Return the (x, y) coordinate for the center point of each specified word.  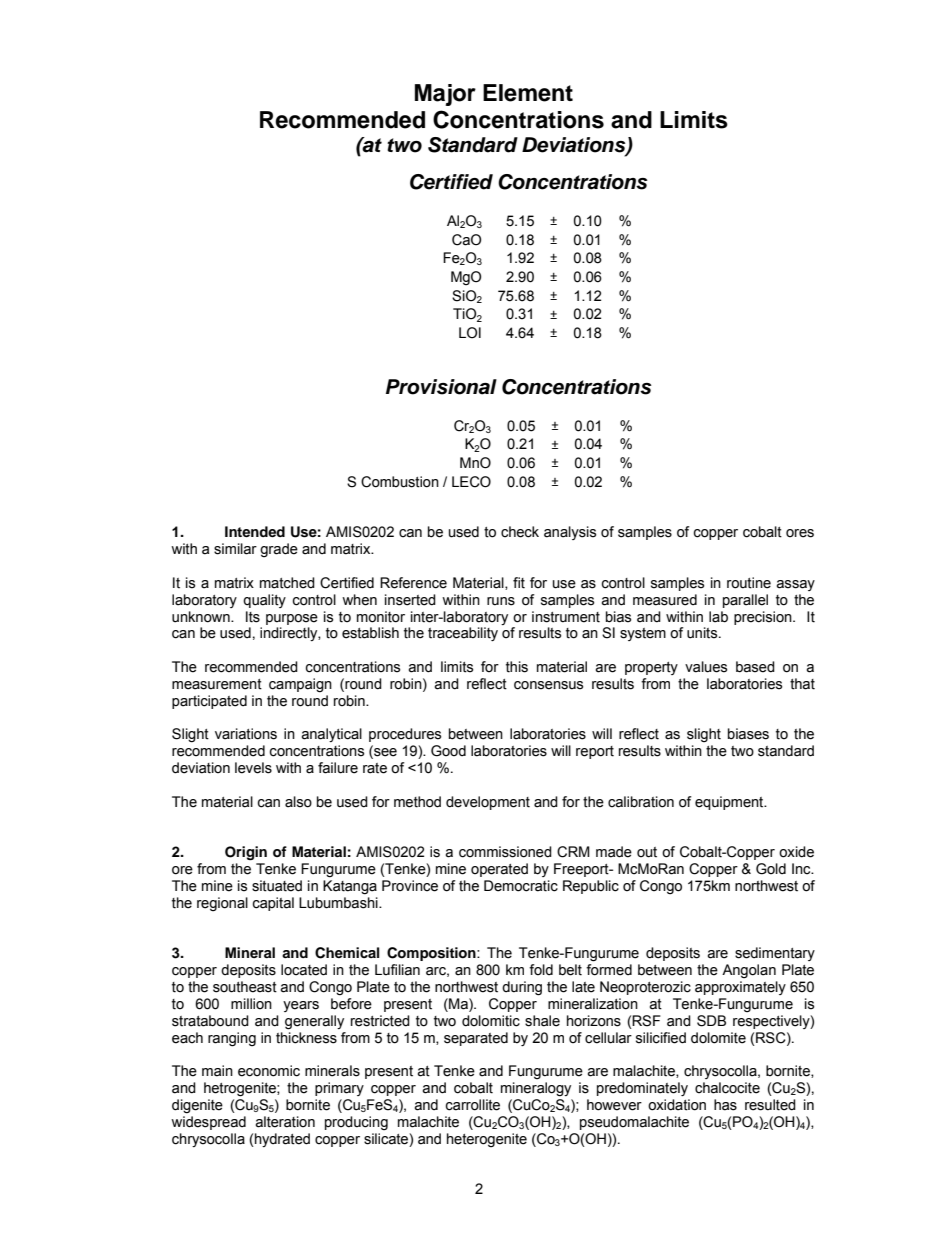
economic (269, 1071)
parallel (745, 601)
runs (501, 601)
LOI (470, 333)
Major (445, 95)
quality (264, 601)
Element (528, 93)
